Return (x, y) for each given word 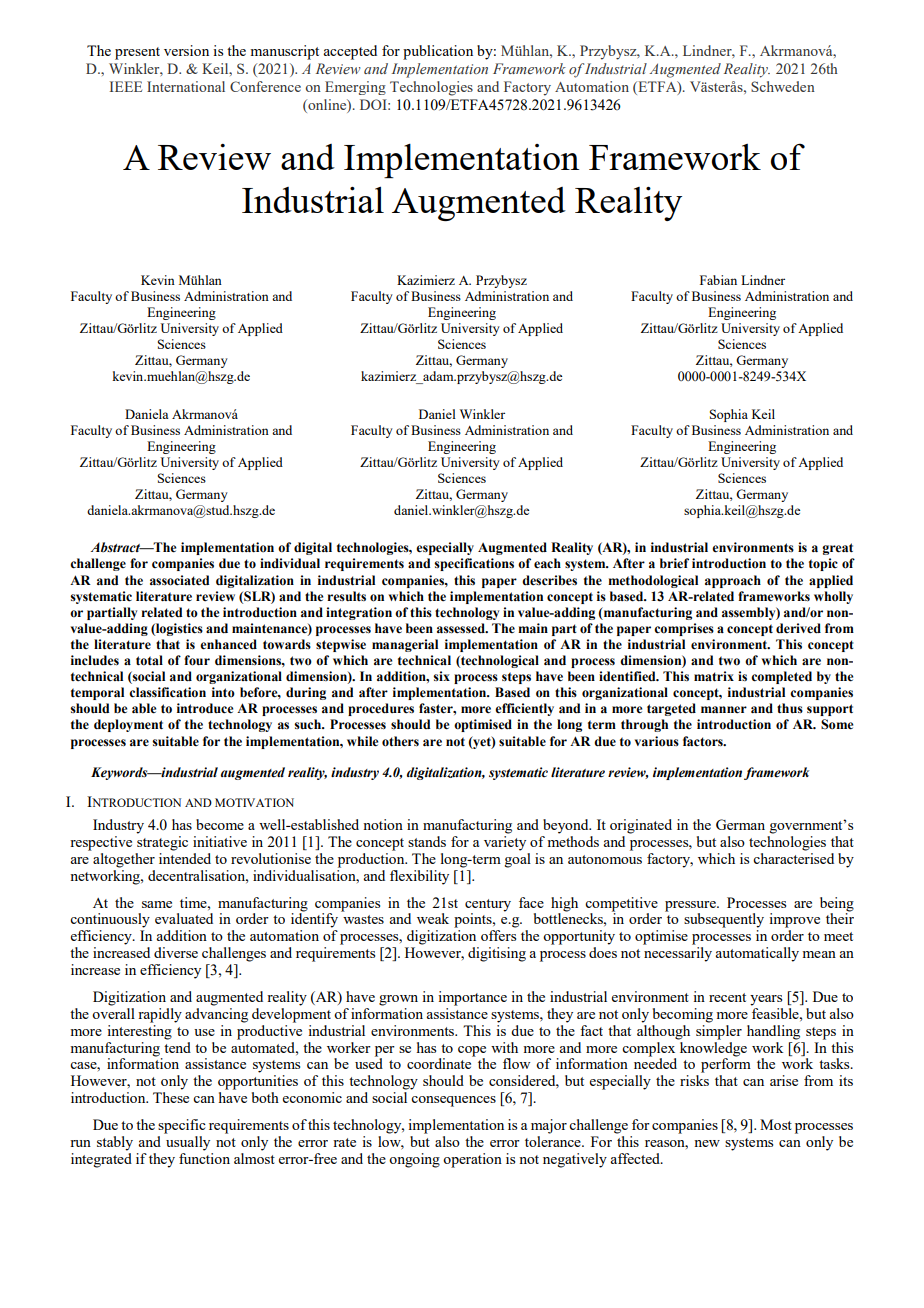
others (400, 741)
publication (438, 52)
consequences (453, 1101)
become (220, 824)
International (186, 86)
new (707, 1143)
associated (179, 580)
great (837, 549)
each (547, 563)
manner (724, 710)
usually (187, 1142)
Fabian (718, 280)
